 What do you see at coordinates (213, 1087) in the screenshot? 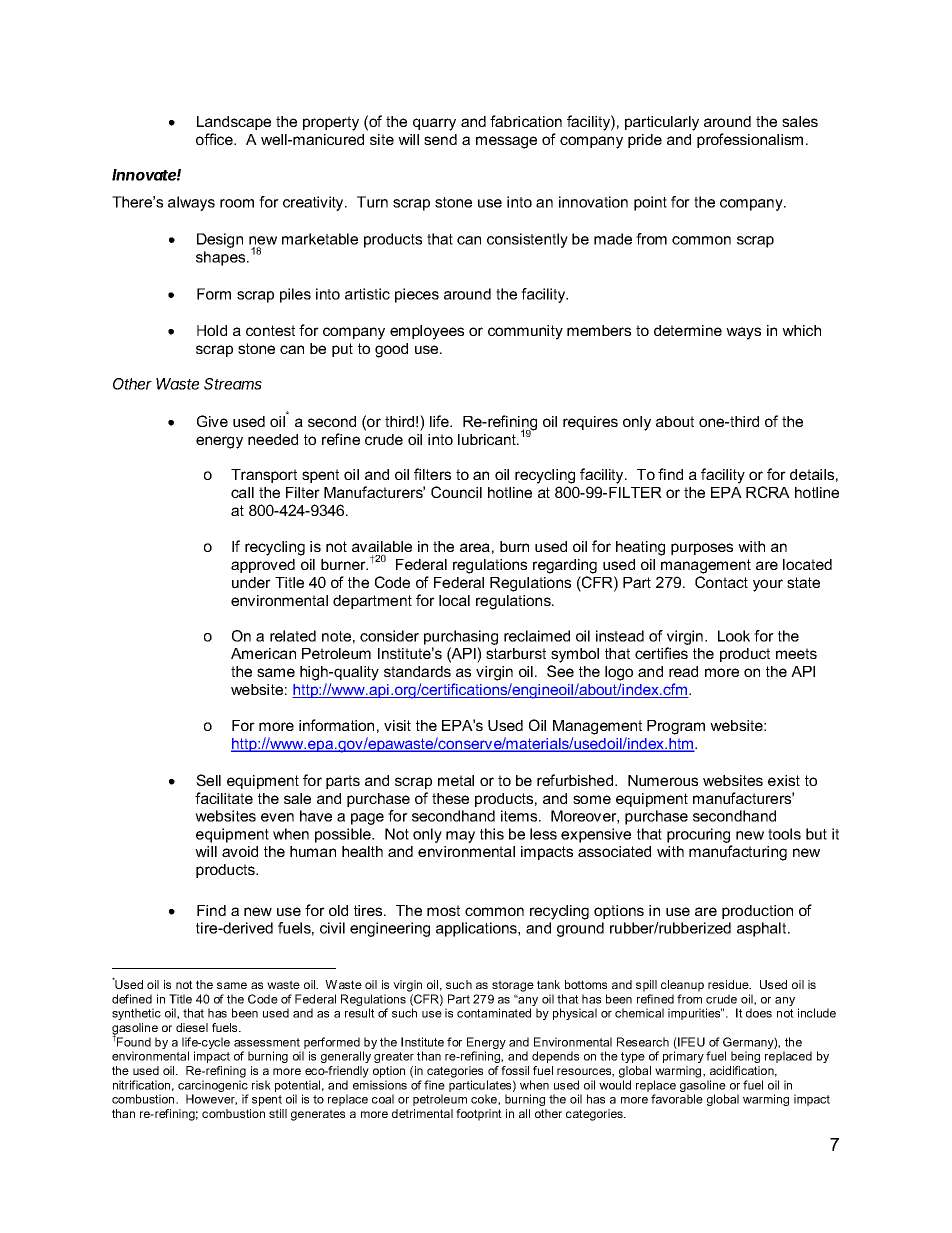
I see `carcinogenic` at bounding box center [213, 1087].
